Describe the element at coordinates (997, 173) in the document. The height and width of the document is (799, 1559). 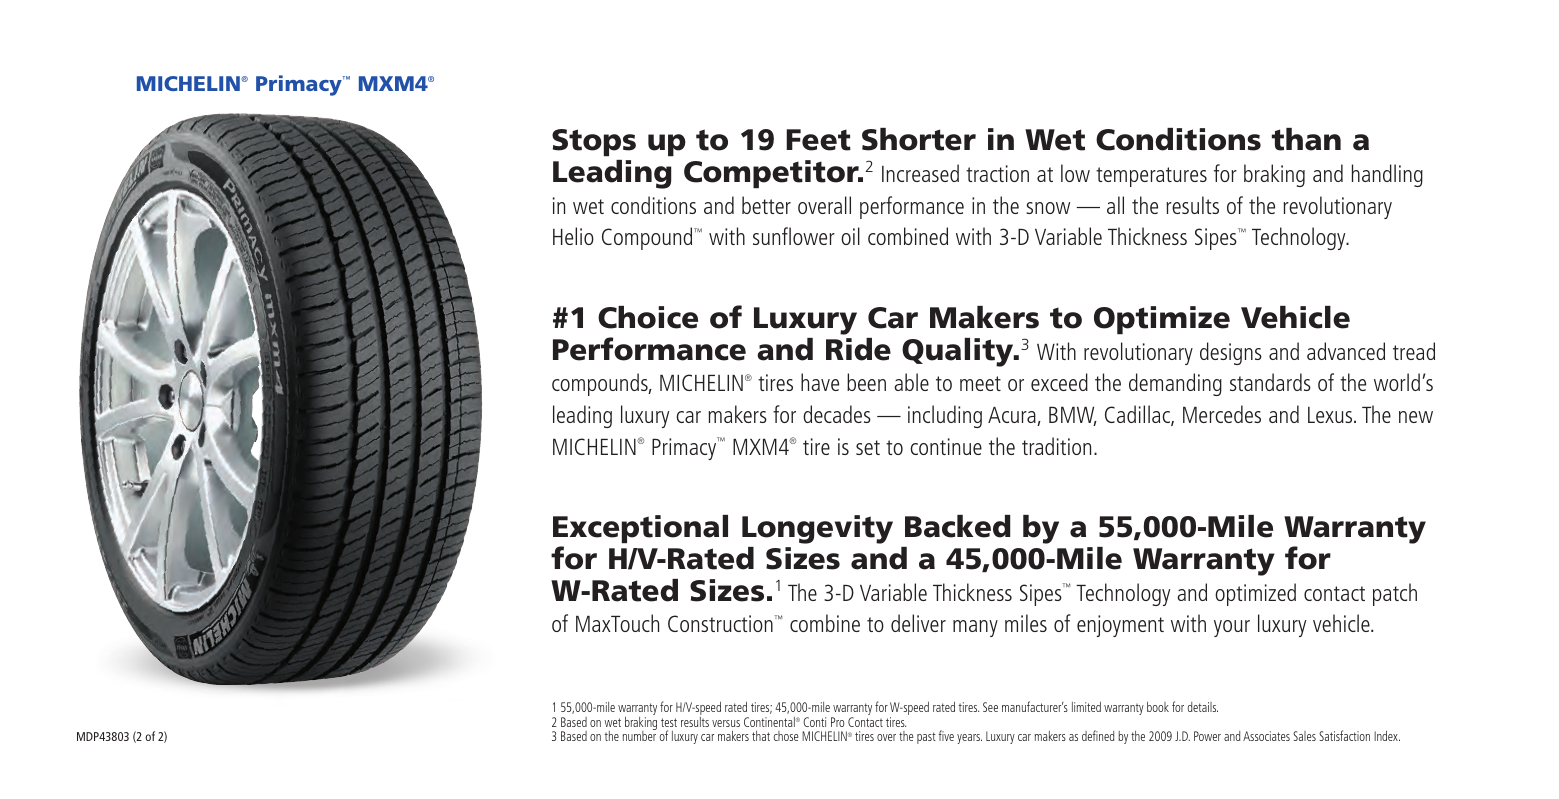
I see `traction` at that location.
